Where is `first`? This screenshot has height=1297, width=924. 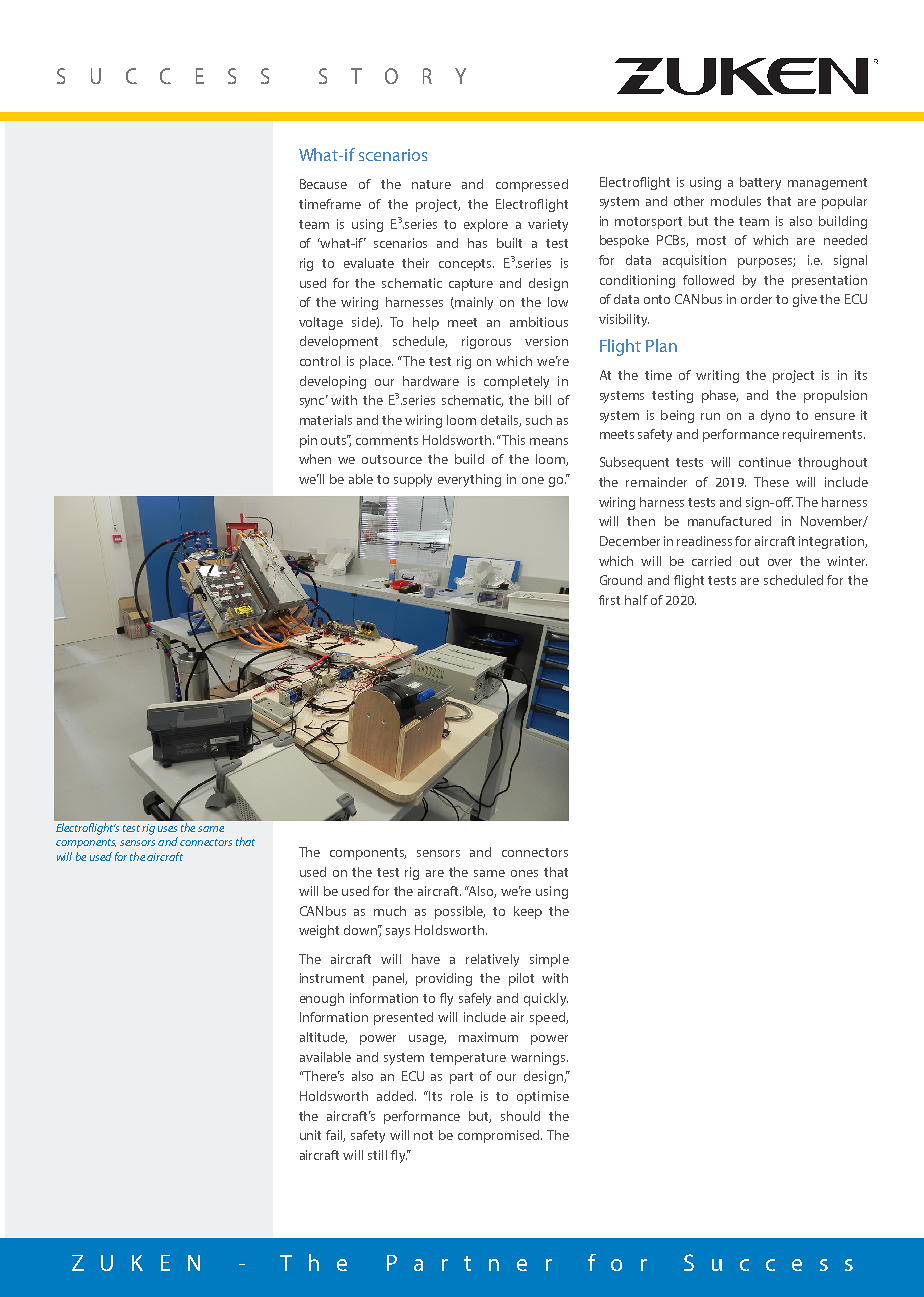
first is located at coordinates (609, 600).
